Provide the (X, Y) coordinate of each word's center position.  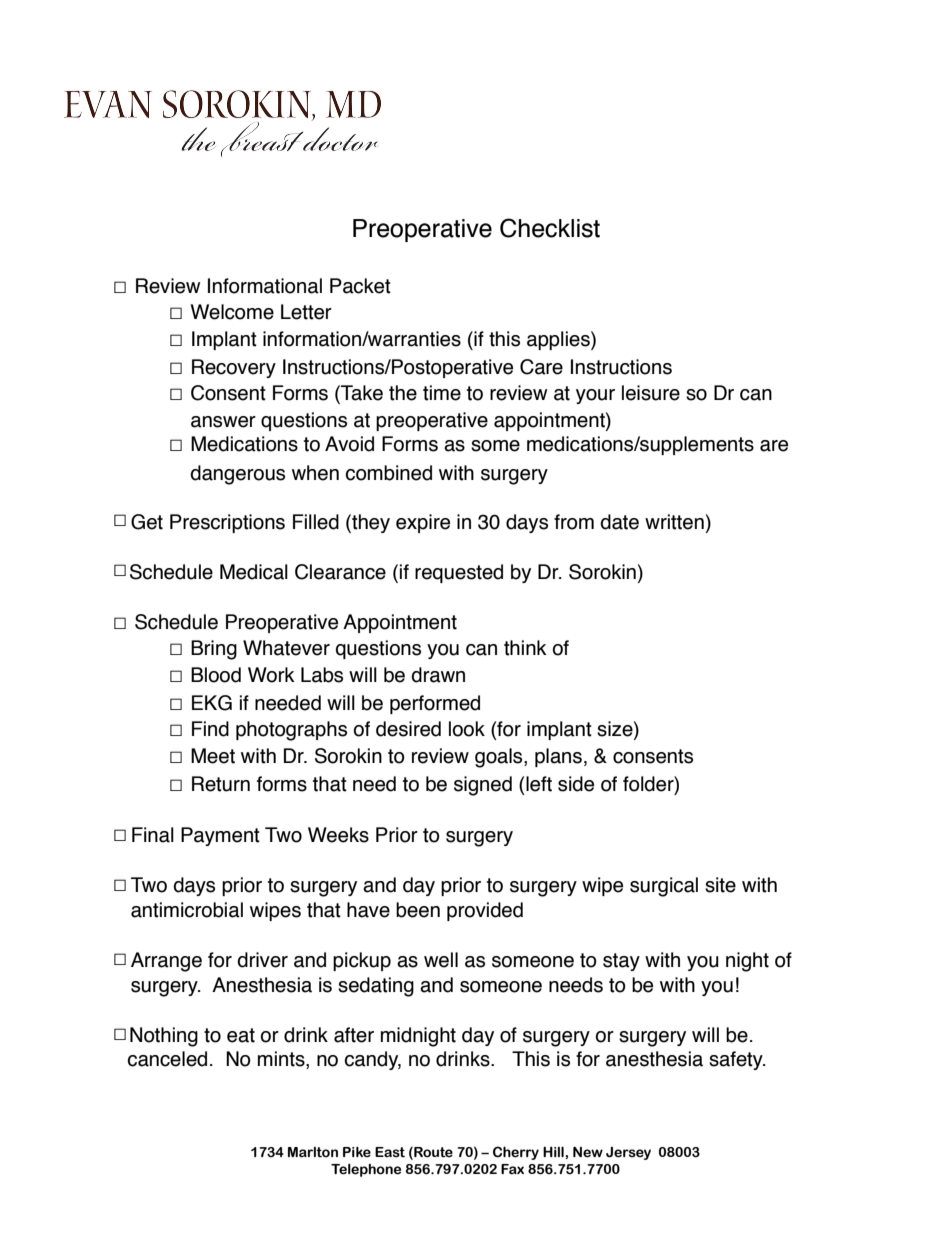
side (576, 784)
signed (483, 786)
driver (262, 960)
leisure (651, 393)
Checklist (550, 228)
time (442, 393)
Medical (254, 572)
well (441, 960)
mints (282, 1060)
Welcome (232, 312)
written (674, 522)
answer (223, 422)
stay (621, 962)
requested (459, 573)
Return (221, 784)
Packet (360, 286)
